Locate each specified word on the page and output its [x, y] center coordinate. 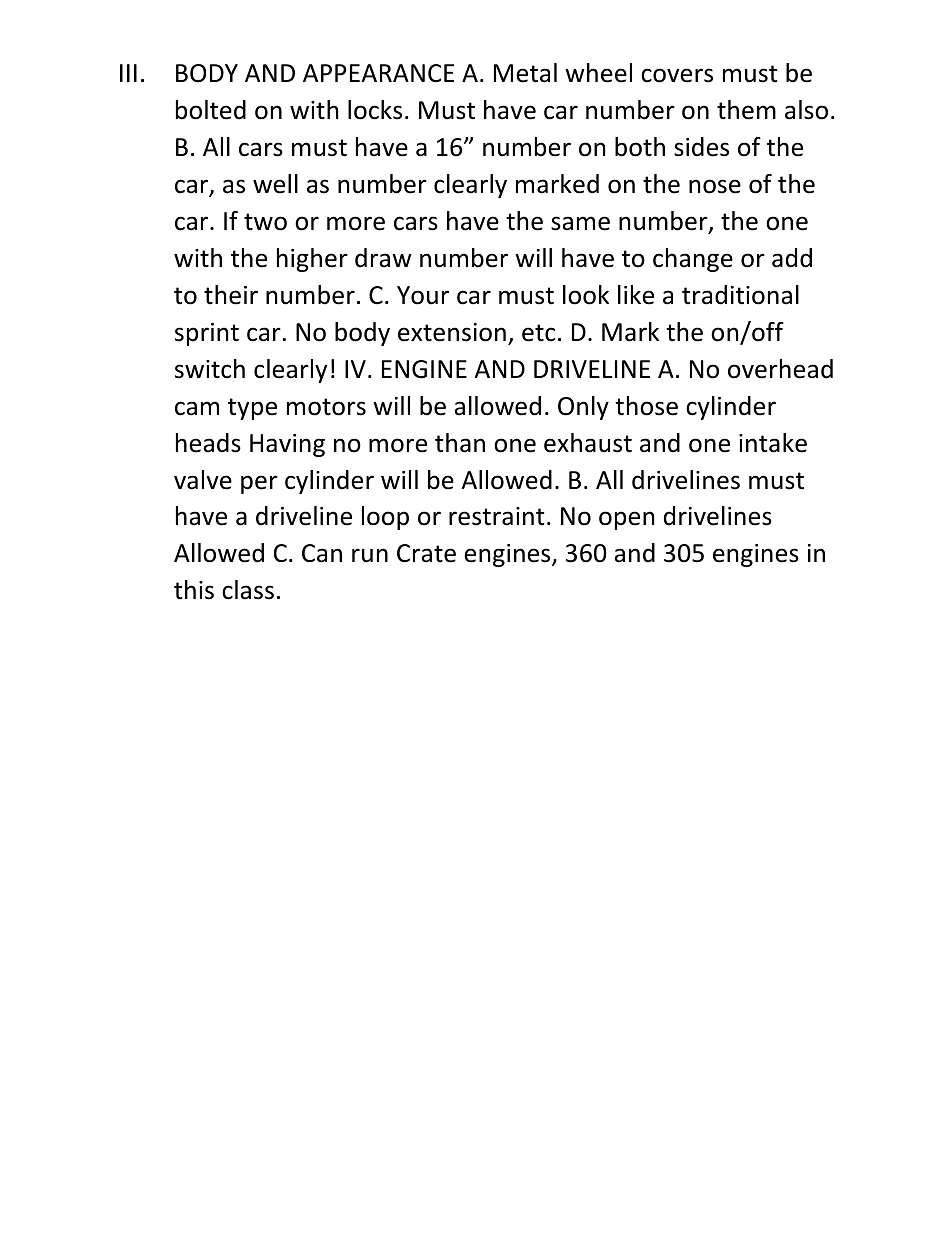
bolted [211, 110]
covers [677, 75]
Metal [525, 73]
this [194, 590]
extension [452, 332]
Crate [426, 553]
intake [773, 443]
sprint [207, 334]
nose [715, 186]
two [265, 222]
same [580, 223]
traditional [740, 295]
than [460, 443]
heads [208, 443]
